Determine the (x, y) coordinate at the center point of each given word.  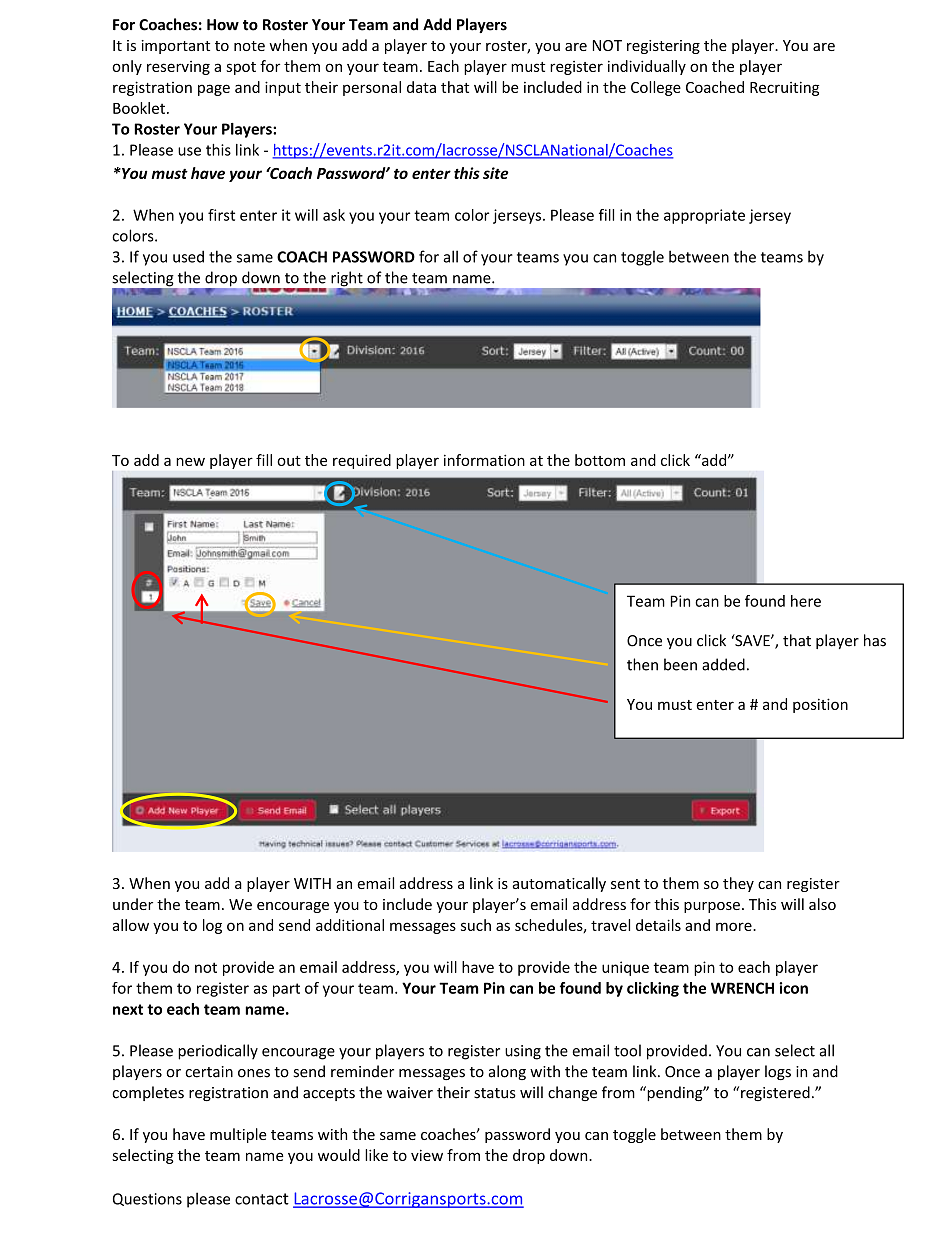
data (421, 87)
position (820, 705)
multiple (238, 1135)
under (133, 904)
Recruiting (784, 88)
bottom (600, 460)
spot (241, 68)
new (190, 461)
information (484, 460)
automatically (559, 884)
